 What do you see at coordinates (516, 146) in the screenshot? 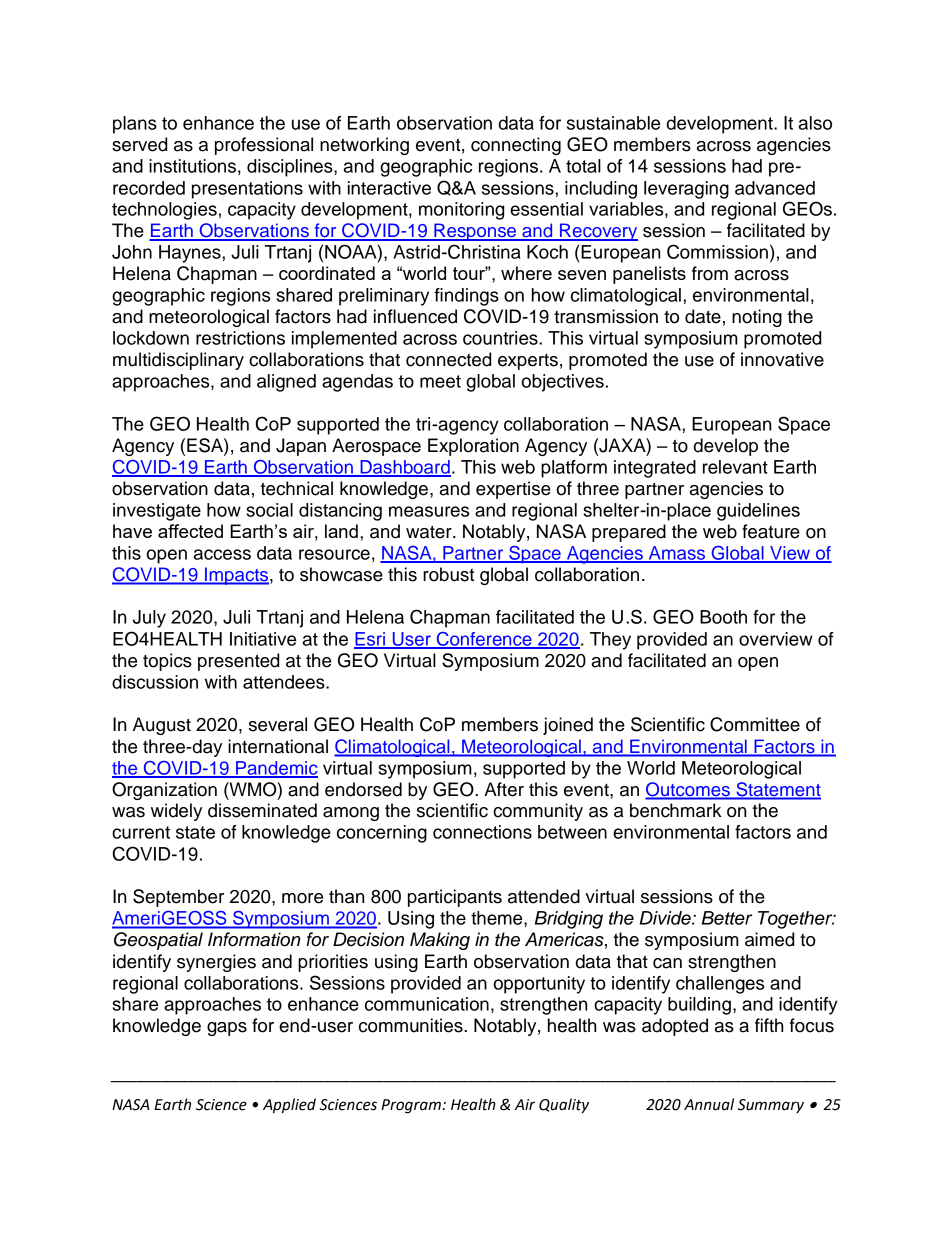
I see `connecting` at bounding box center [516, 146].
